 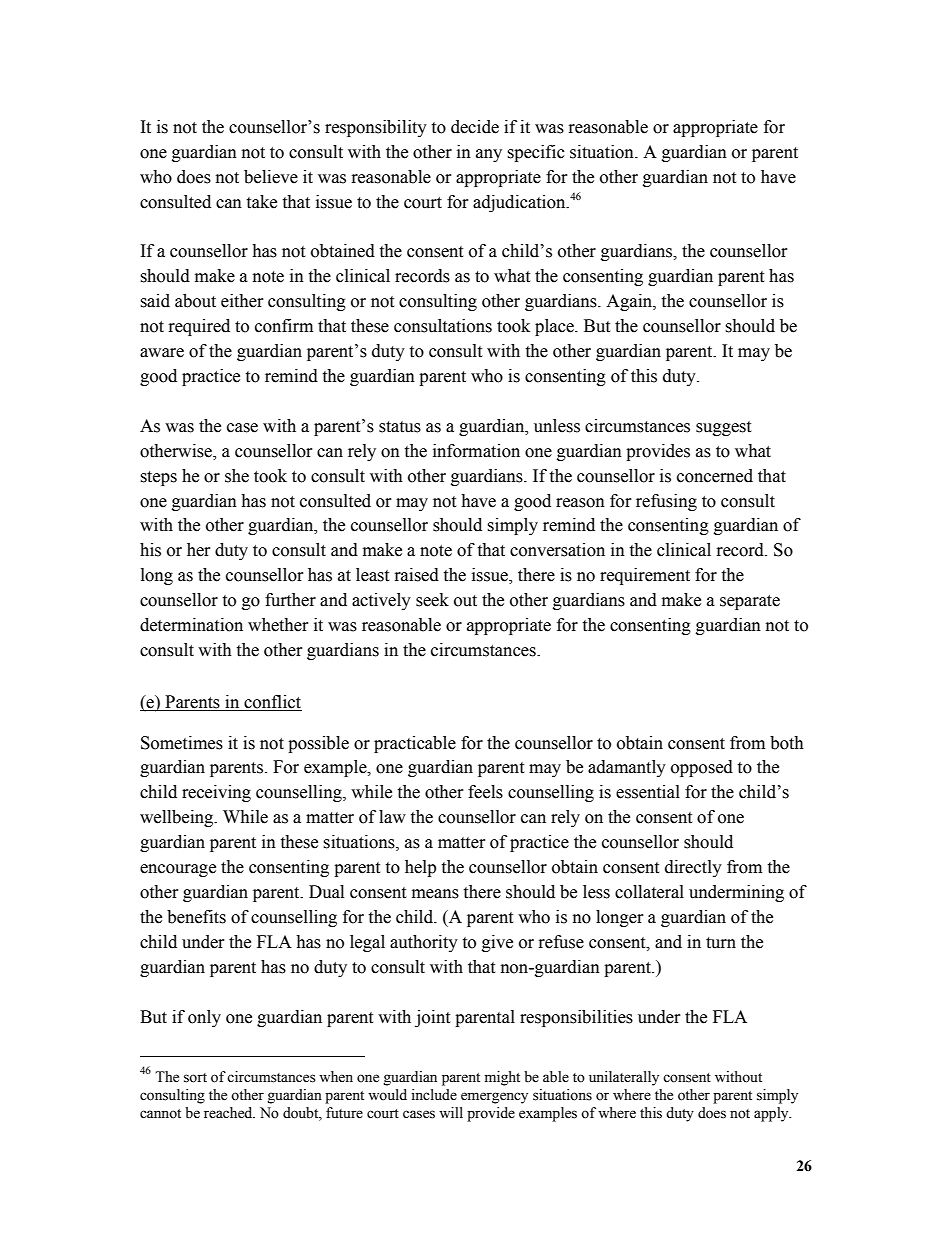 What do you see at coordinates (485, 792) in the screenshot?
I see `feels` at bounding box center [485, 792].
